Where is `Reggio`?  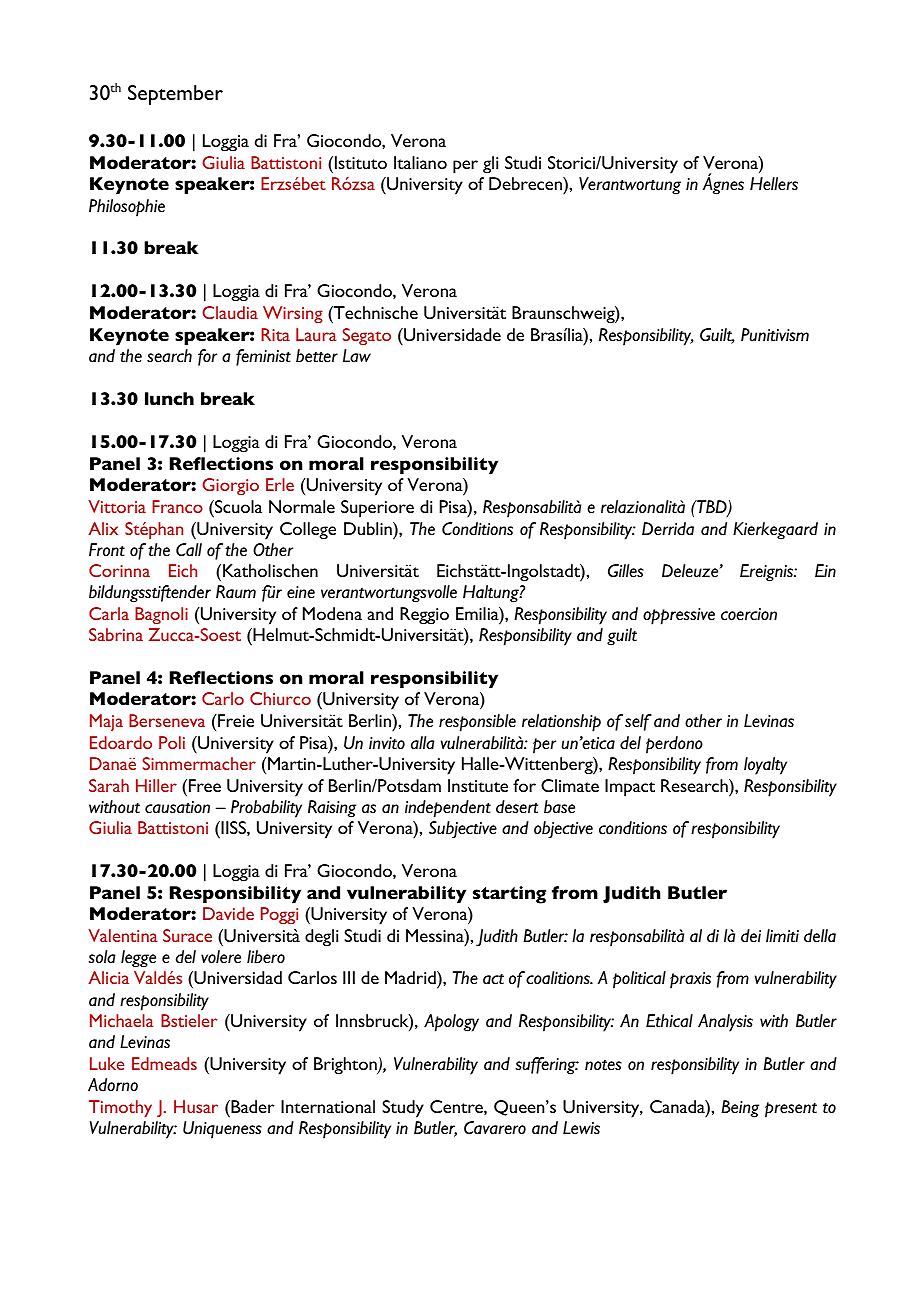 Reggio is located at coordinates (424, 616).
